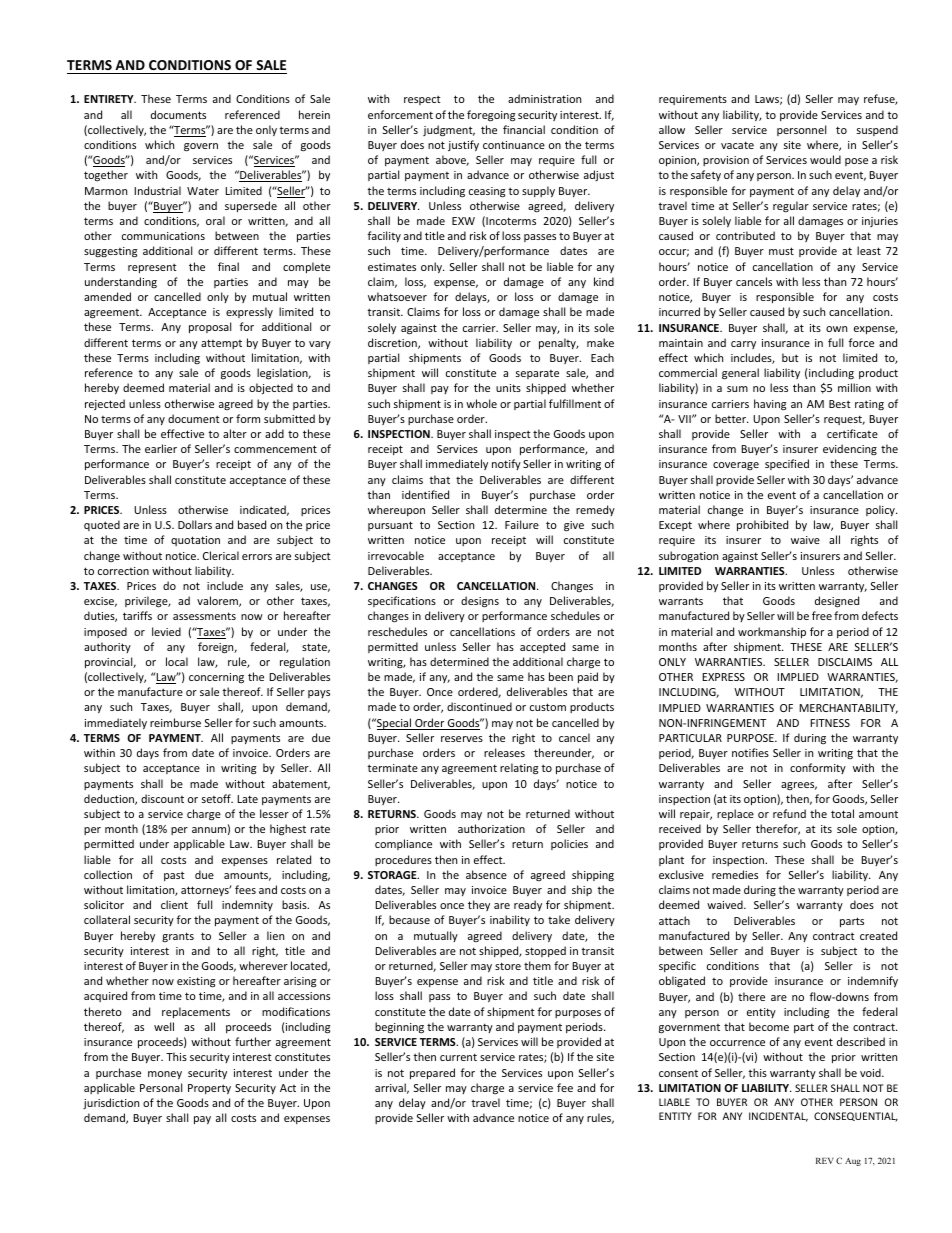 This page has height=1233, width=952. Describe the element at coordinates (204, 616) in the page. I see `assessments` at that location.
